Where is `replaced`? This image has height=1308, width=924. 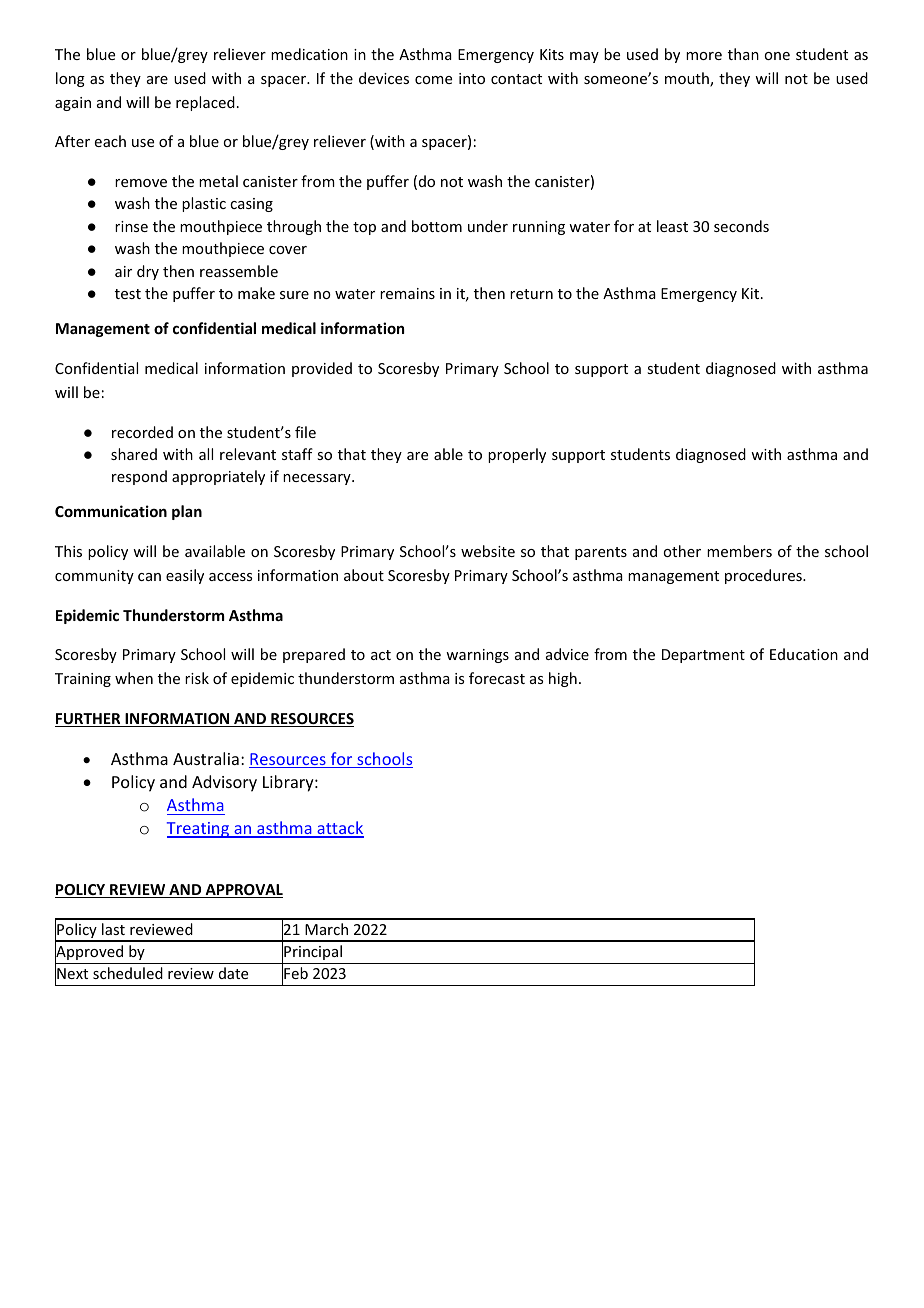 replaced is located at coordinates (205, 103).
